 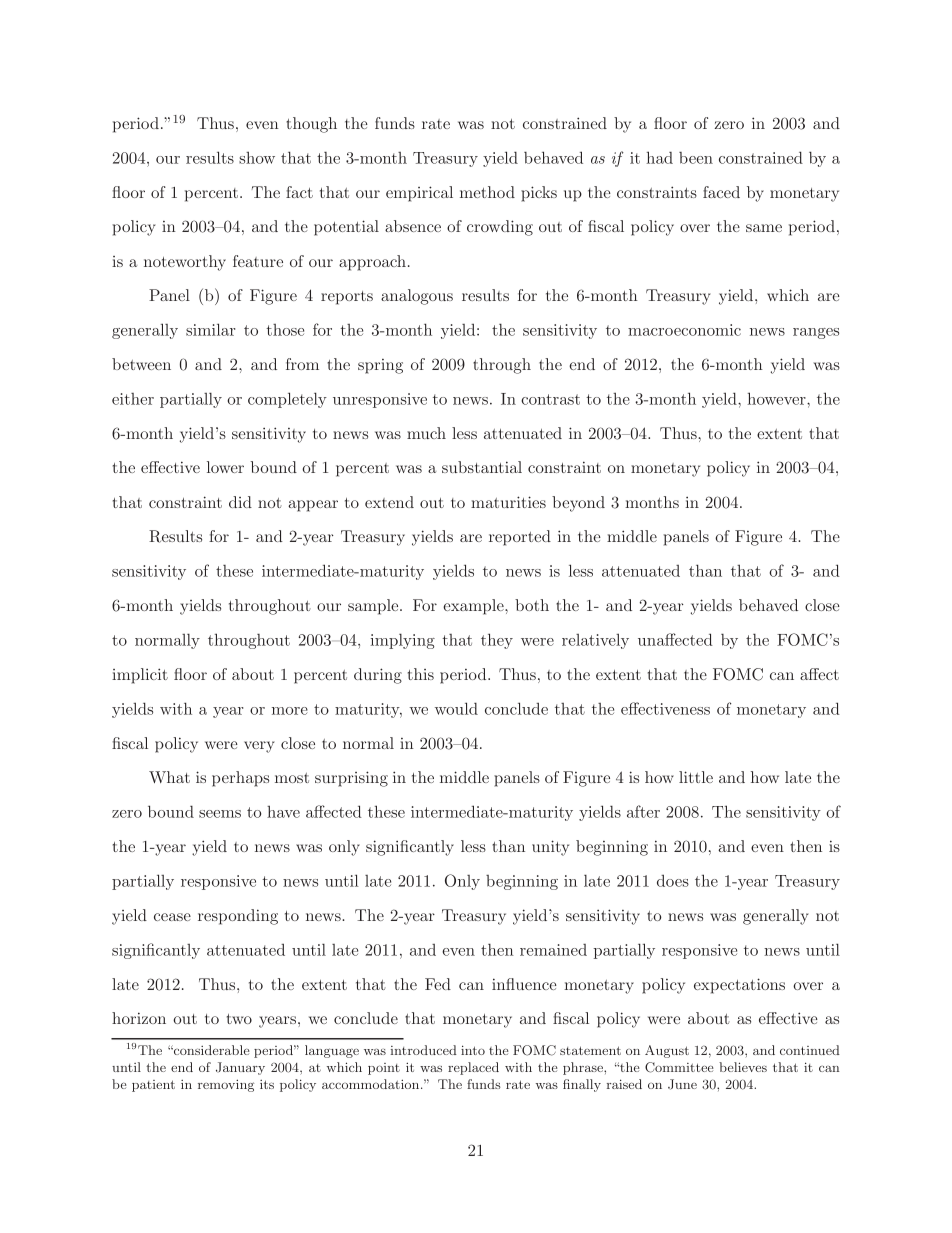 What do you see at coordinates (240, 1068) in the screenshot?
I see `January` at bounding box center [240, 1068].
